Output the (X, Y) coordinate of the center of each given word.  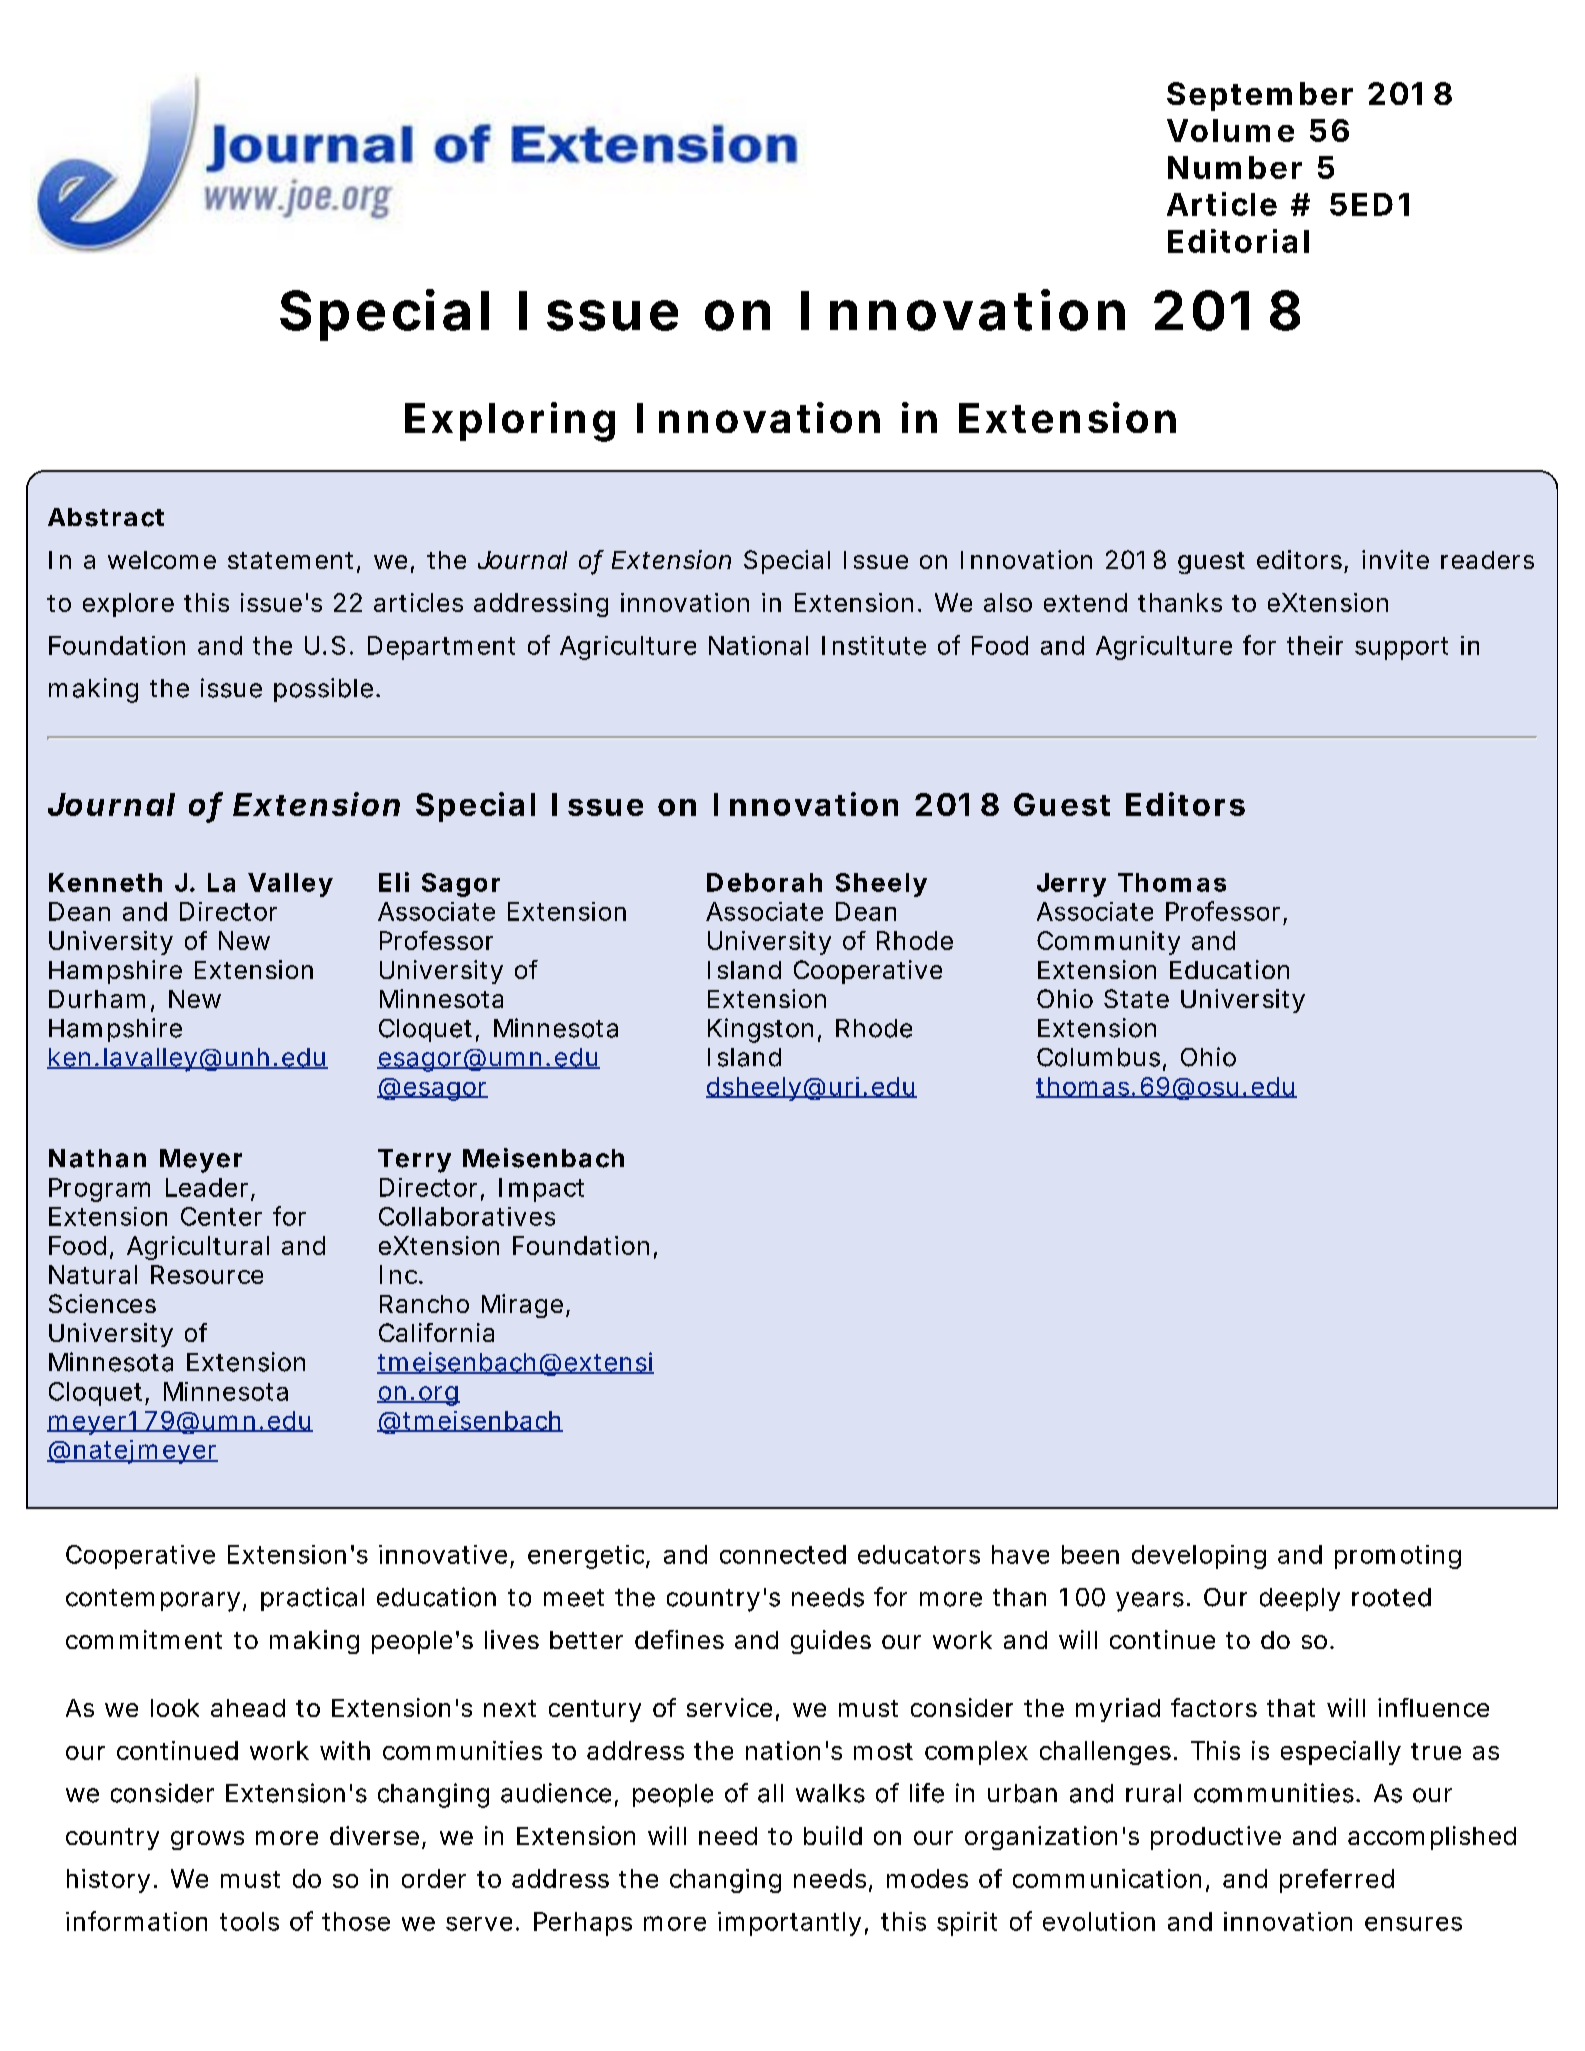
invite (1395, 559)
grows (207, 1840)
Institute (874, 645)
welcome (162, 560)
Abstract (106, 517)
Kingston (760, 1030)
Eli (394, 882)
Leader (207, 1187)
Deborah (764, 882)
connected (783, 1554)
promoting (1398, 1557)
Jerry (1071, 885)
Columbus (1098, 1057)
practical (312, 1599)
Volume (1230, 130)
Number (1235, 167)
